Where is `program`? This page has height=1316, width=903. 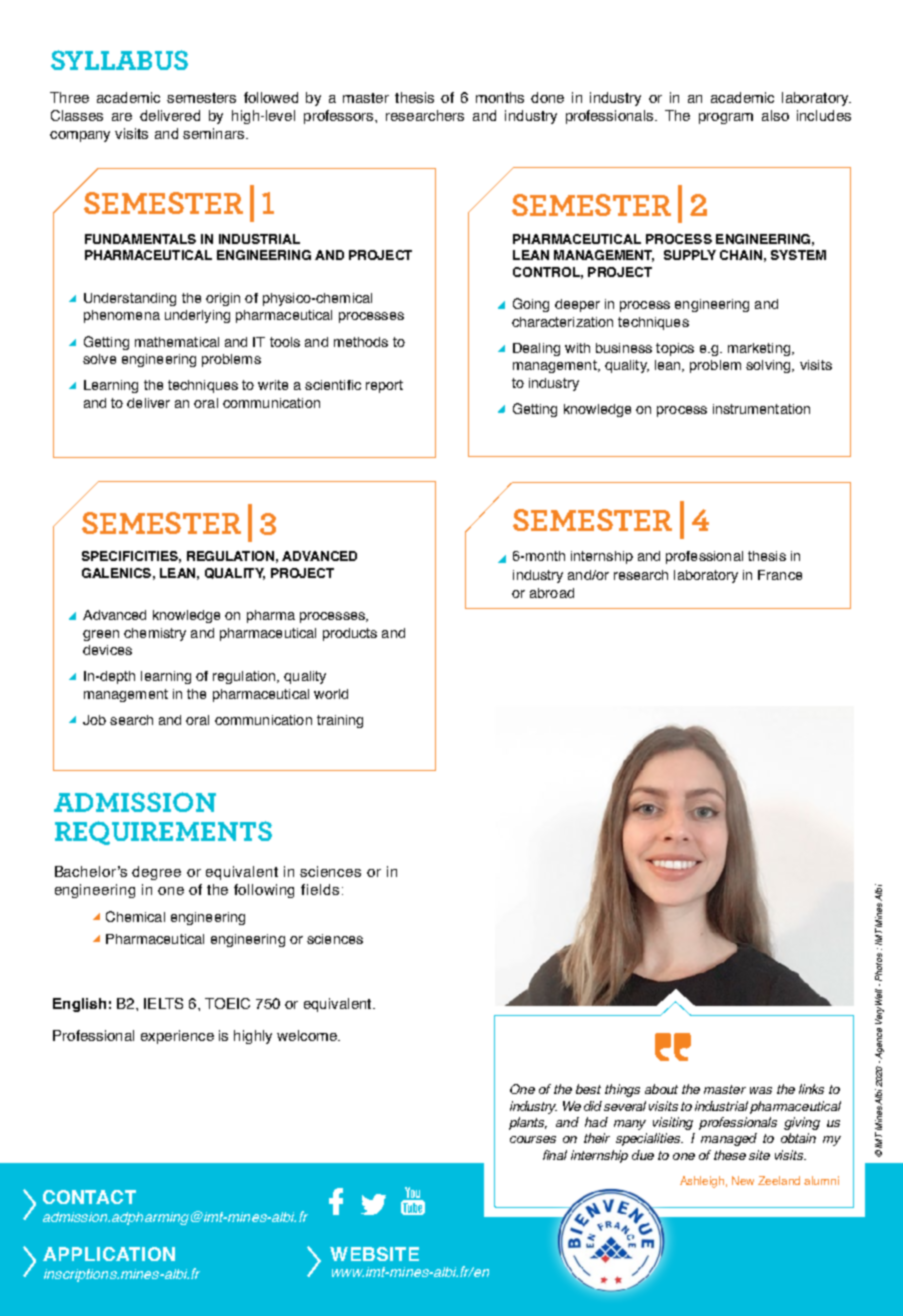 program is located at coordinates (726, 118).
